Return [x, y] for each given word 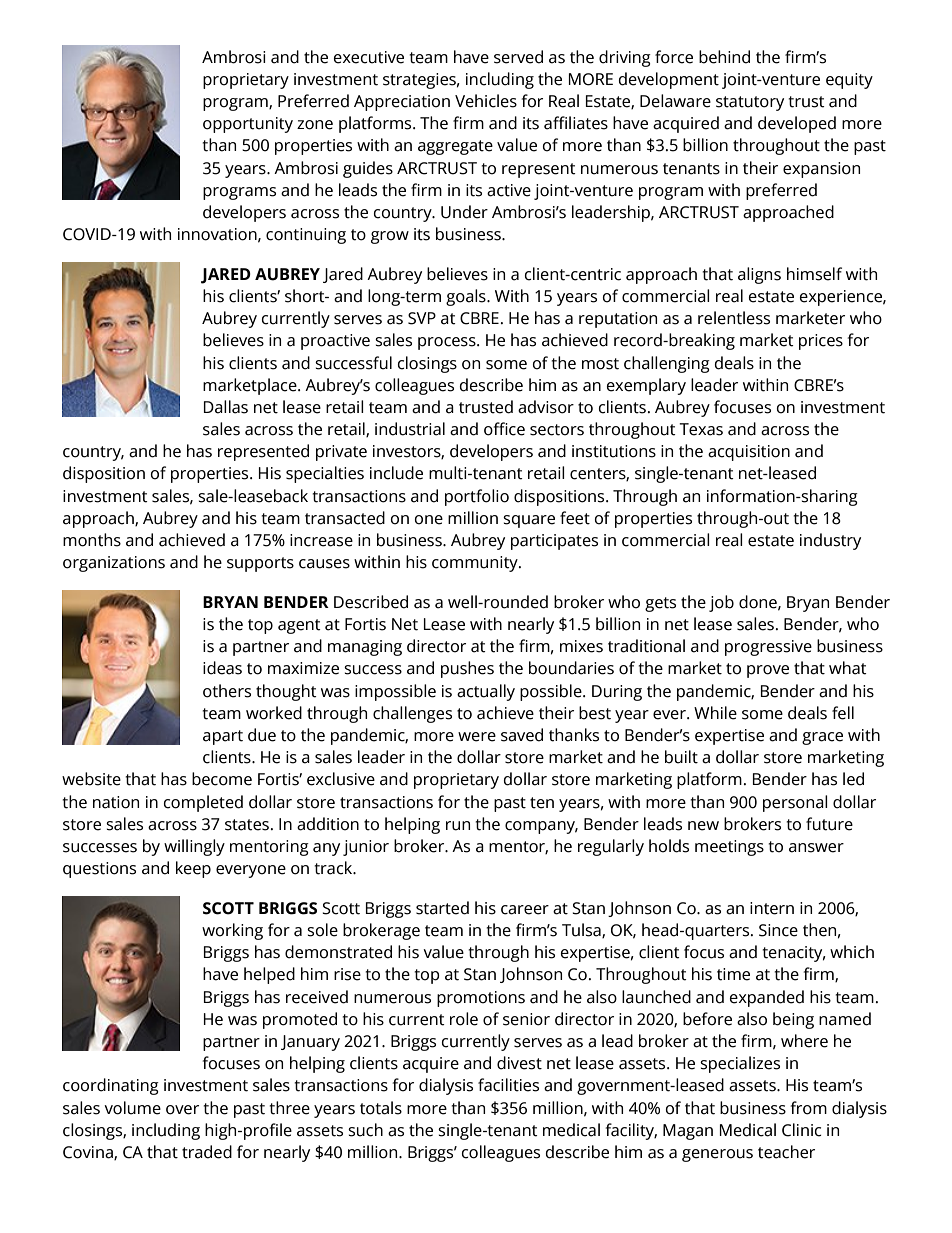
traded [207, 1152]
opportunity [248, 125]
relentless [734, 318]
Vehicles [486, 101]
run [458, 826]
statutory [750, 103]
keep [193, 869]
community [476, 564]
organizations [114, 564]
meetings [729, 848]
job [721, 603]
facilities [508, 1085]
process [448, 343]
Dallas [226, 407]
